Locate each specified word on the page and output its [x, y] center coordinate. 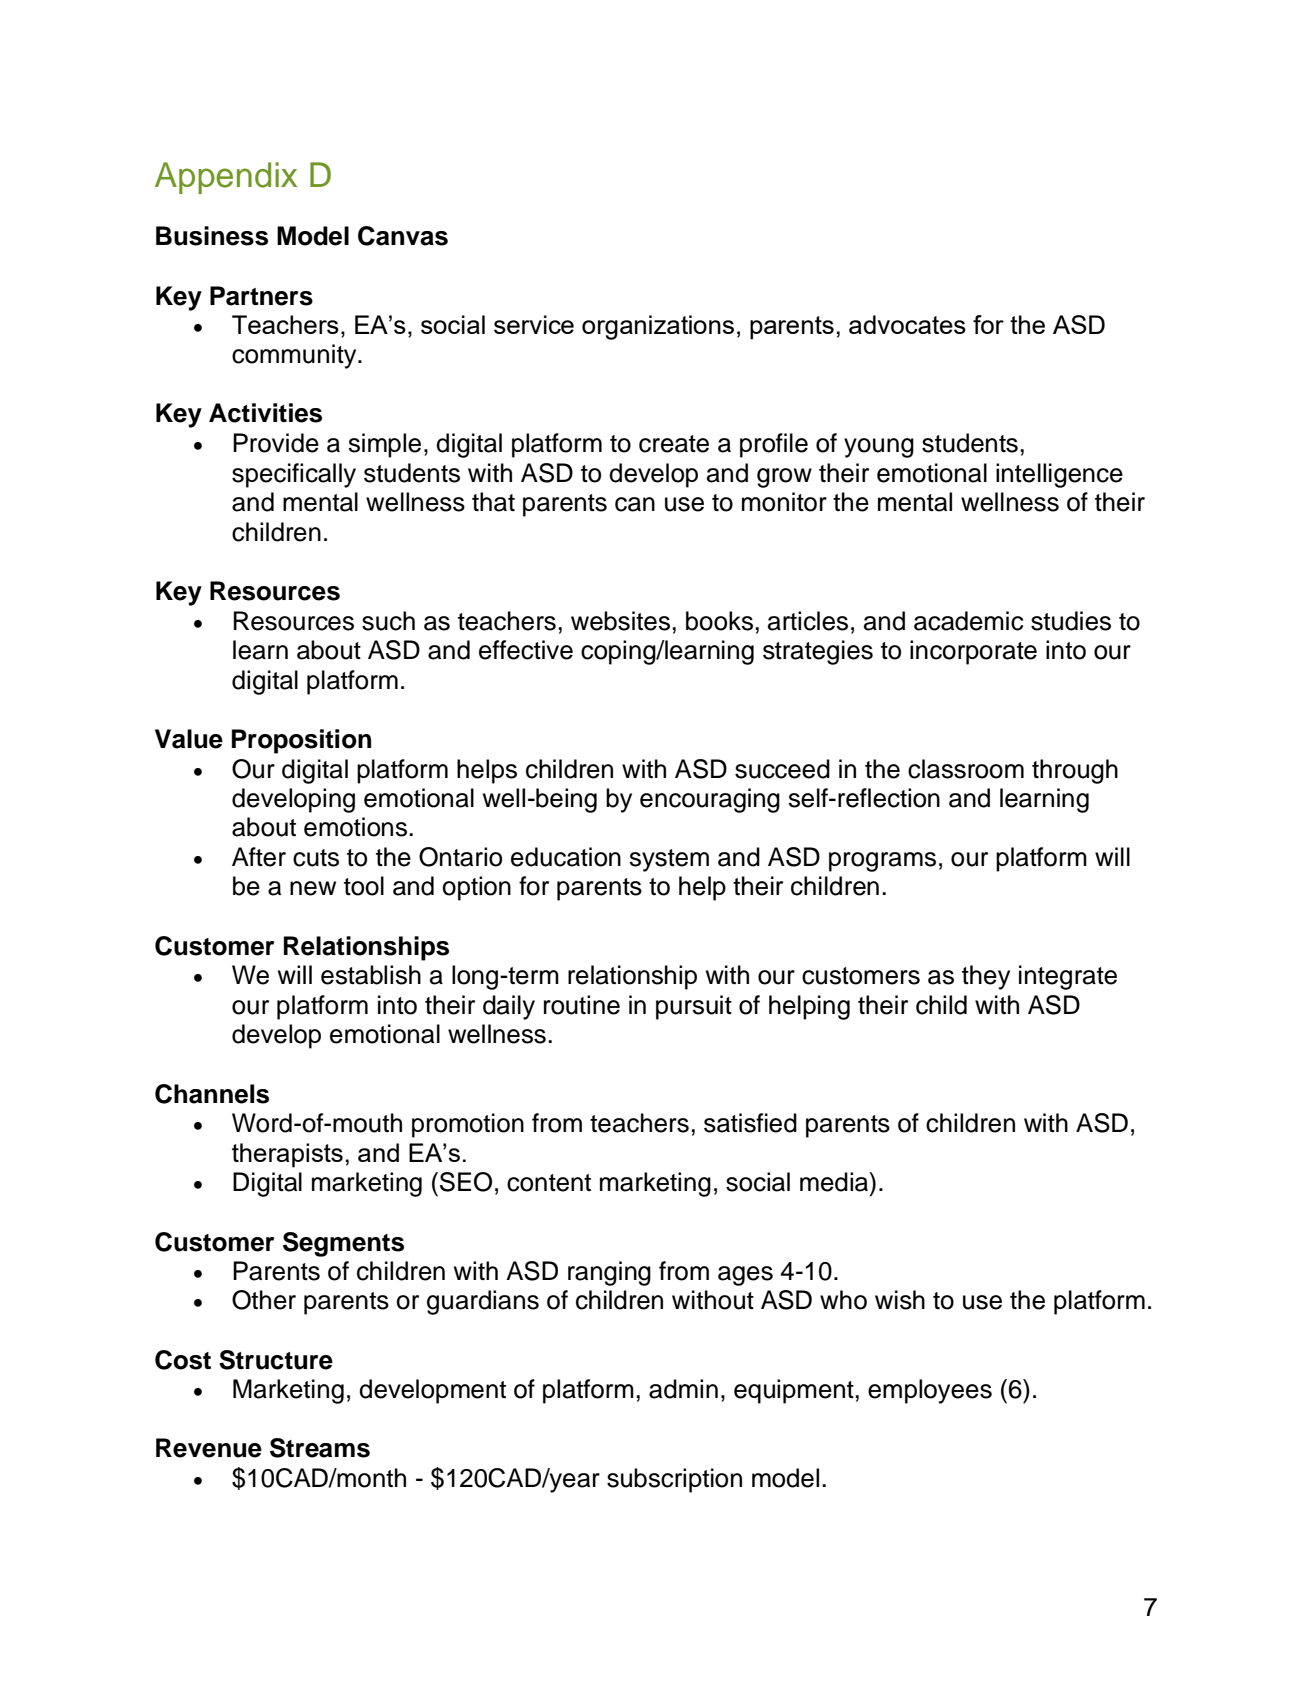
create [674, 444]
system [669, 860]
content [549, 1183]
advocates [907, 324]
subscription [674, 1480]
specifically [294, 475]
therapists [287, 1155]
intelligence [1059, 475]
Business [212, 236]
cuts [316, 858]
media [835, 1182]
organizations [658, 327]
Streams [320, 1448]
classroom [966, 769]
